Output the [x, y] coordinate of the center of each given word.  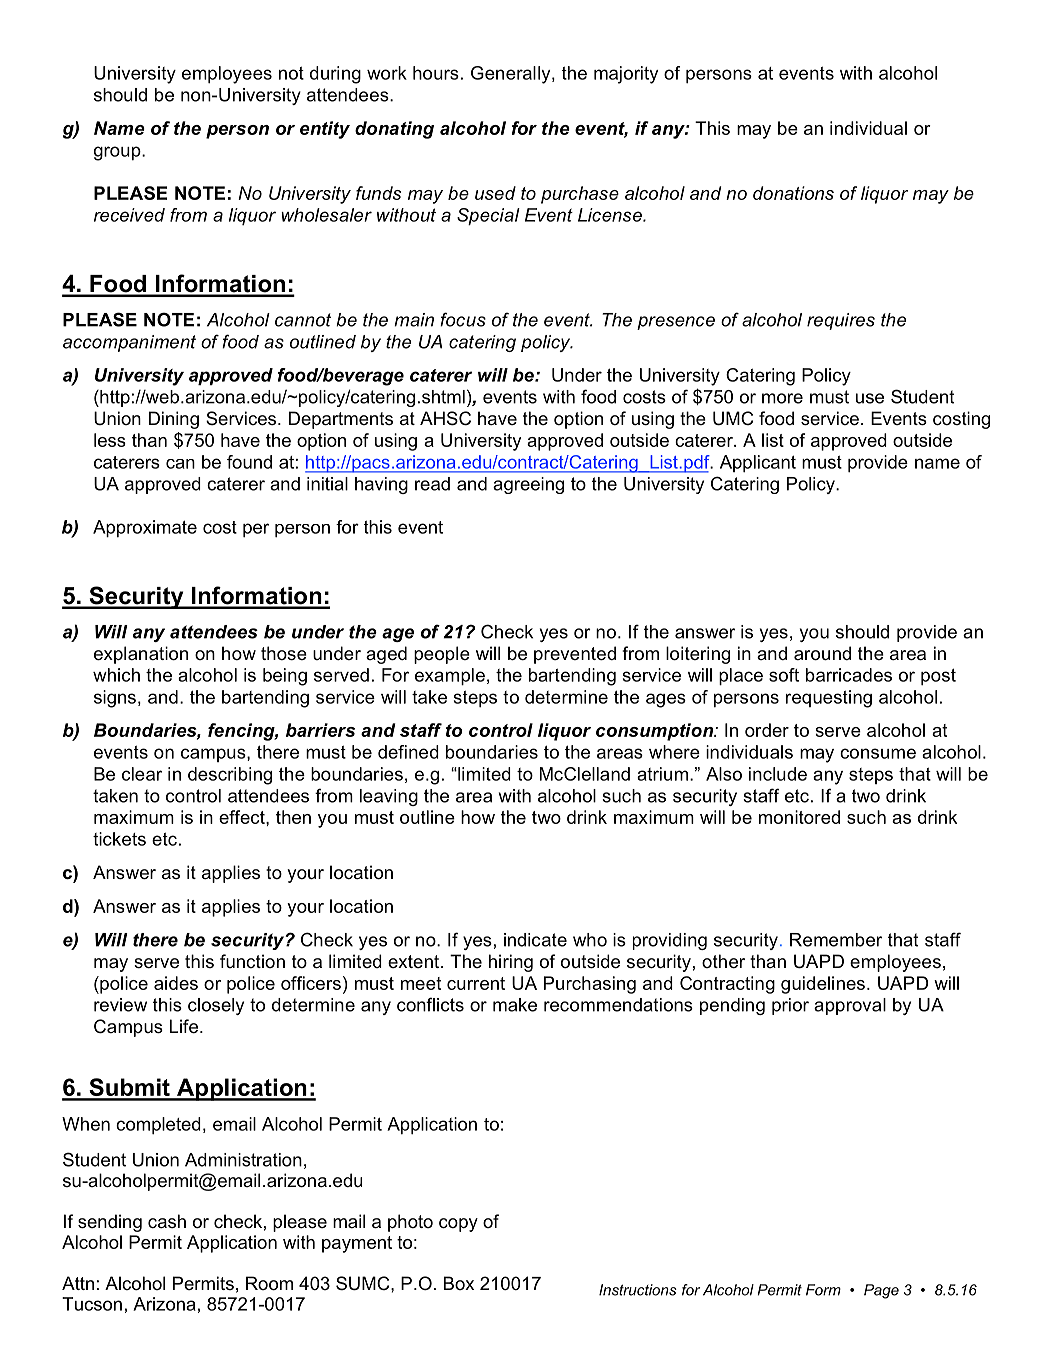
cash [167, 1221]
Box [459, 1283]
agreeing [528, 485]
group [118, 153]
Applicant [758, 463]
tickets [119, 839]
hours [436, 73]
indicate [535, 940]
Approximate [145, 528]
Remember [836, 940]
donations [793, 193]
